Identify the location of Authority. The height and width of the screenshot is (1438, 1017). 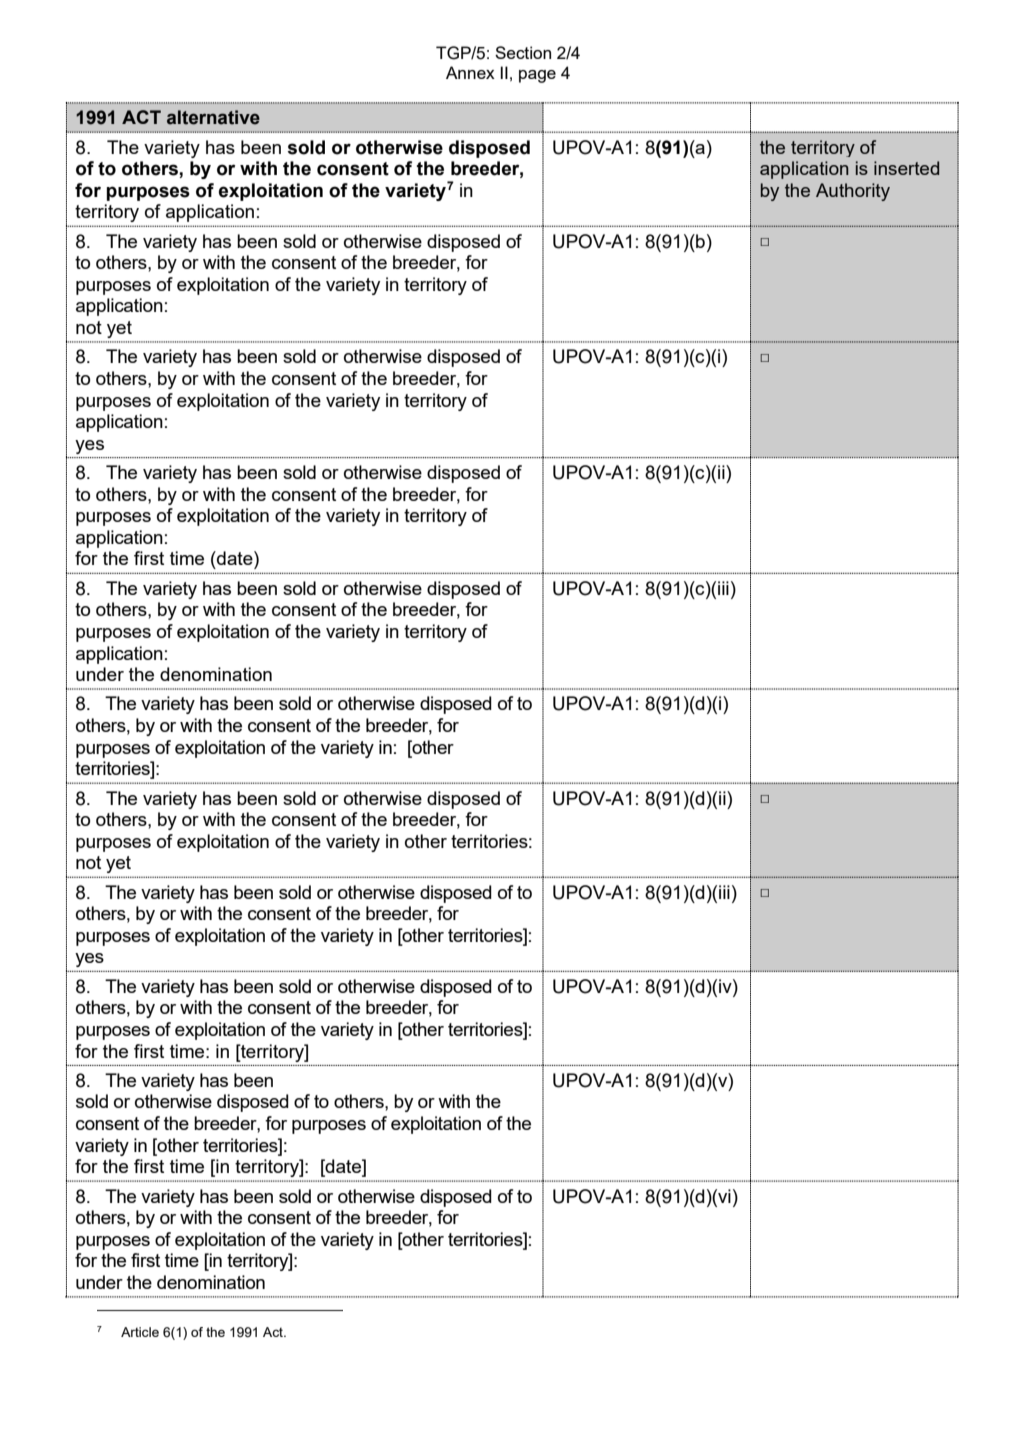
(853, 192).
